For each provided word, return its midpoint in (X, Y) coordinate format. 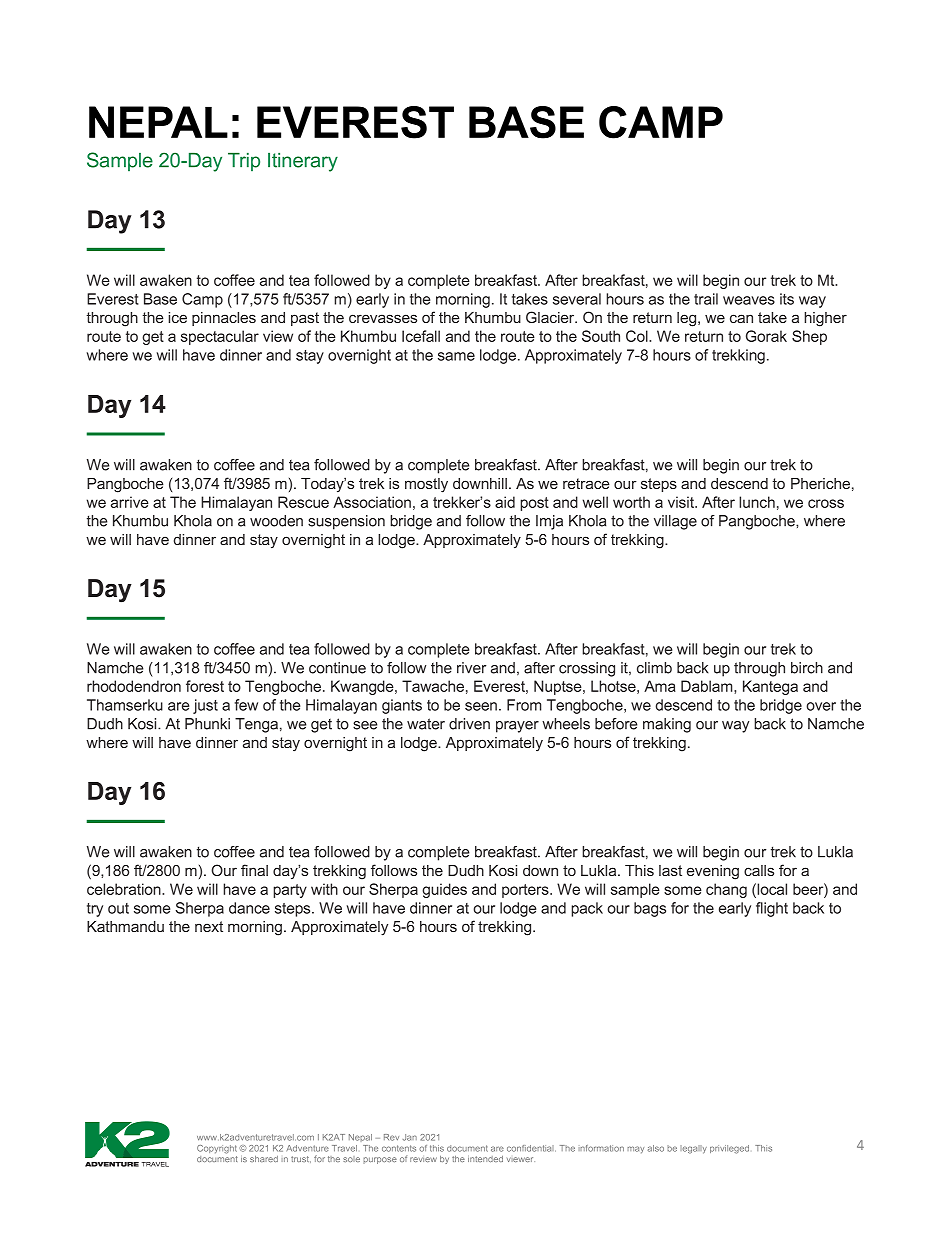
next (209, 926)
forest (205, 686)
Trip (244, 162)
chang (726, 890)
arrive (130, 502)
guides (444, 890)
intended (485, 1159)
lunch (757, 502)
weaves (749, 300)
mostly (426, 485)
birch (807, 668)
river (471, 668)
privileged (729, 1149)
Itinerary (303, 162)
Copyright (218, 1149)
